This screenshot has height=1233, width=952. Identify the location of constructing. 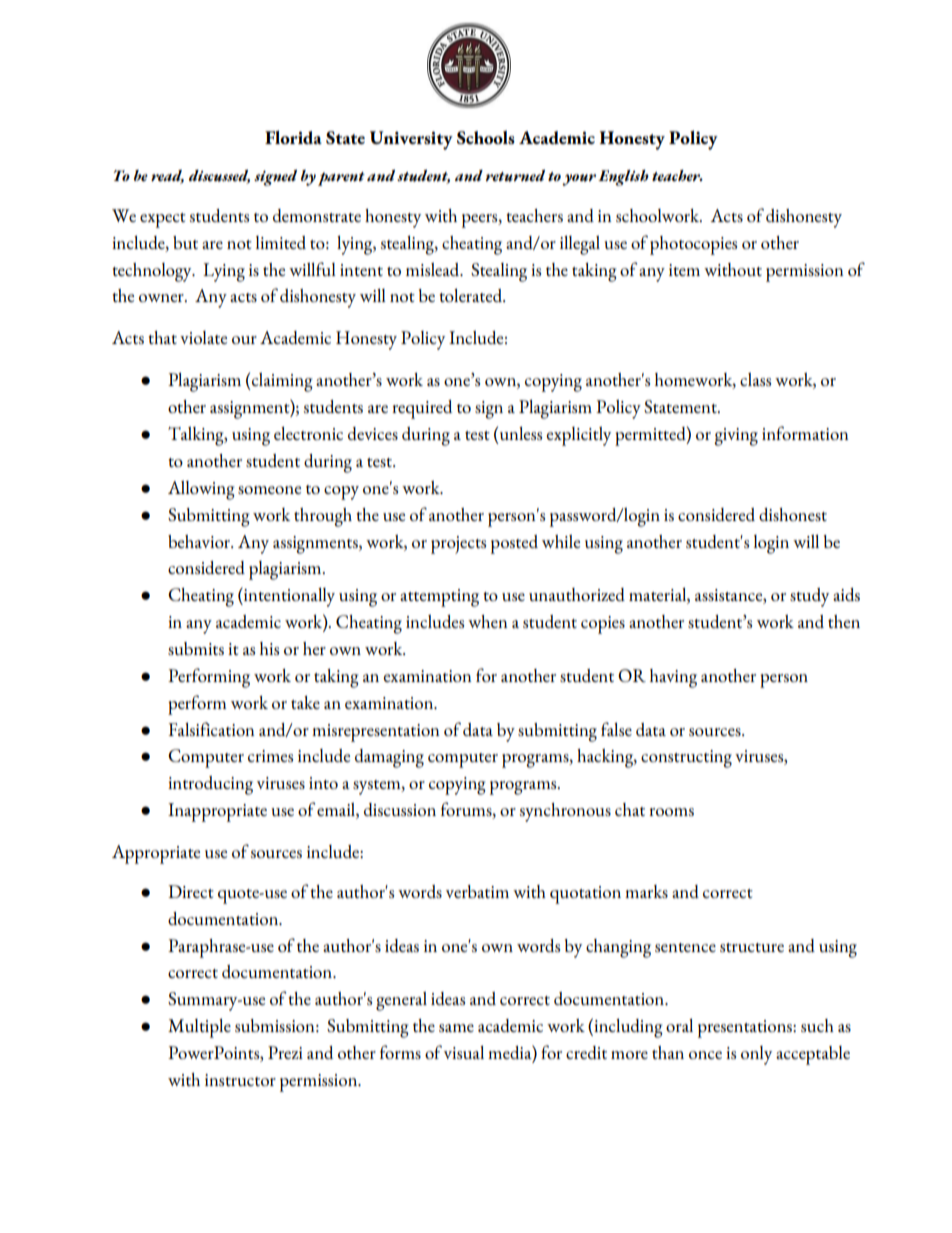
(686, 759).
